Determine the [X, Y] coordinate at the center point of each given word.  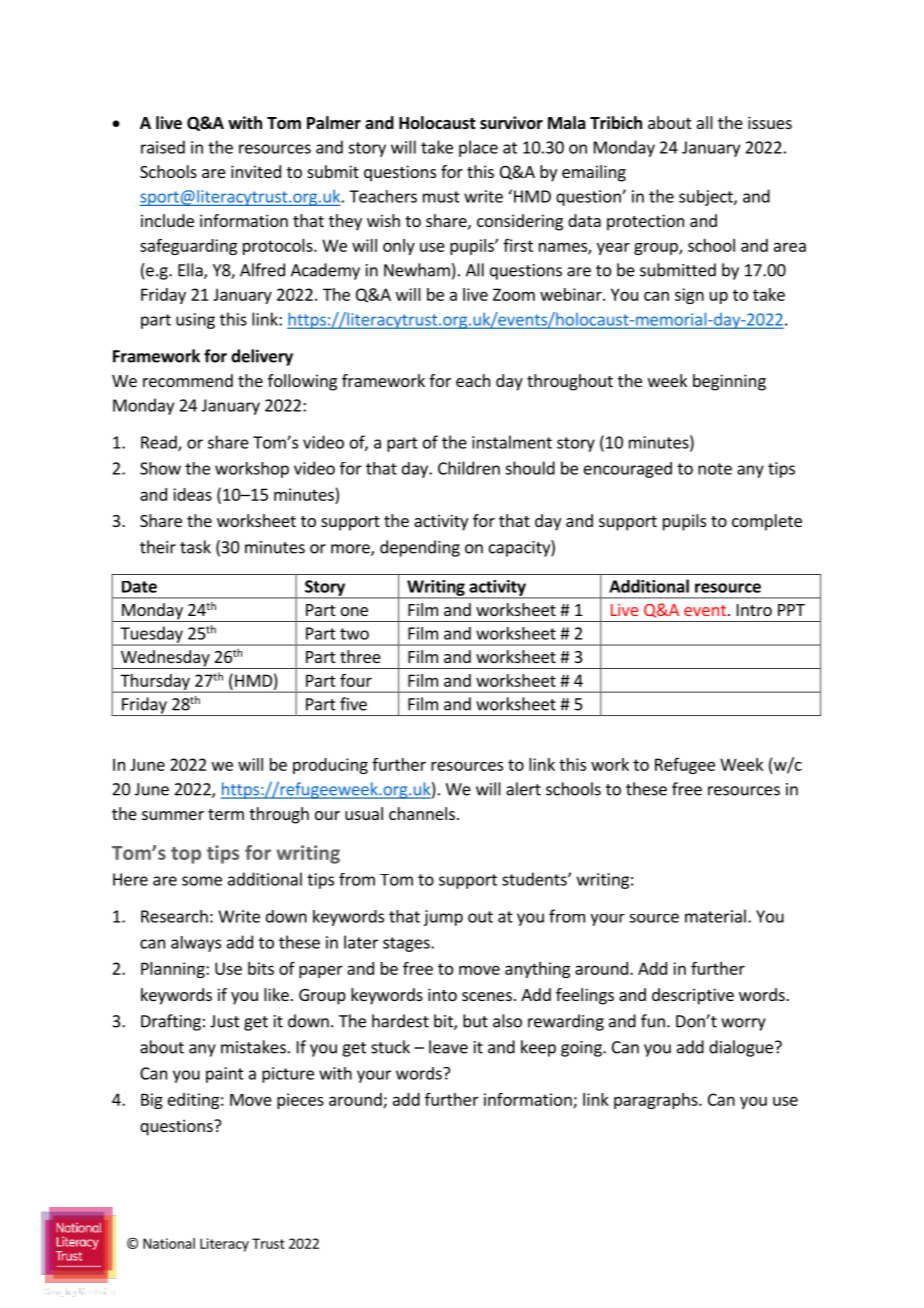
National [169, 1243]
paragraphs [657, 1101]
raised [163, 147]
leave [448, 1047]
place [478, 148]
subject [707, 198]
